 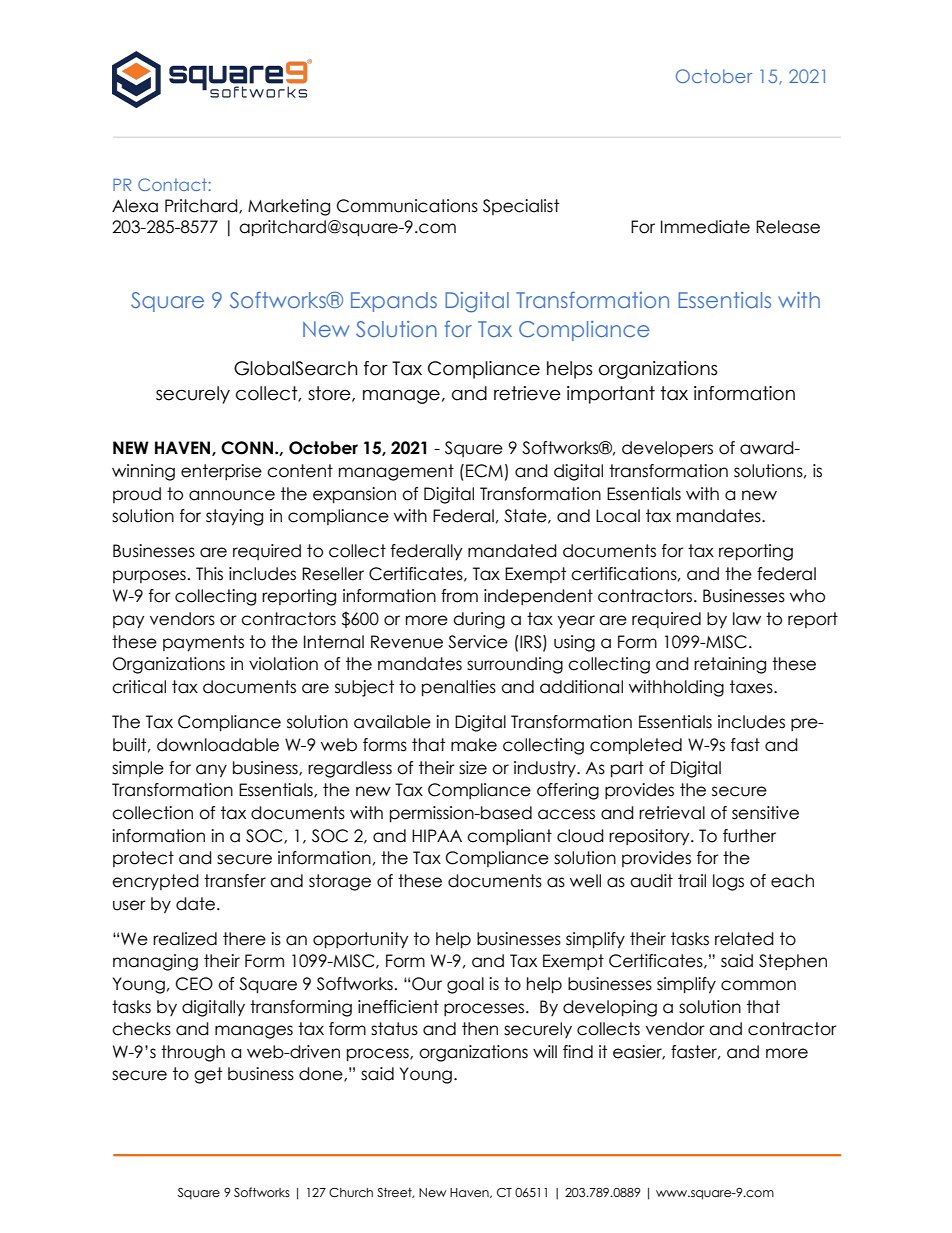 What do you see at coordinates (705, 227) in the image?
I see `Immediate` at bounding box center [705, 227].
